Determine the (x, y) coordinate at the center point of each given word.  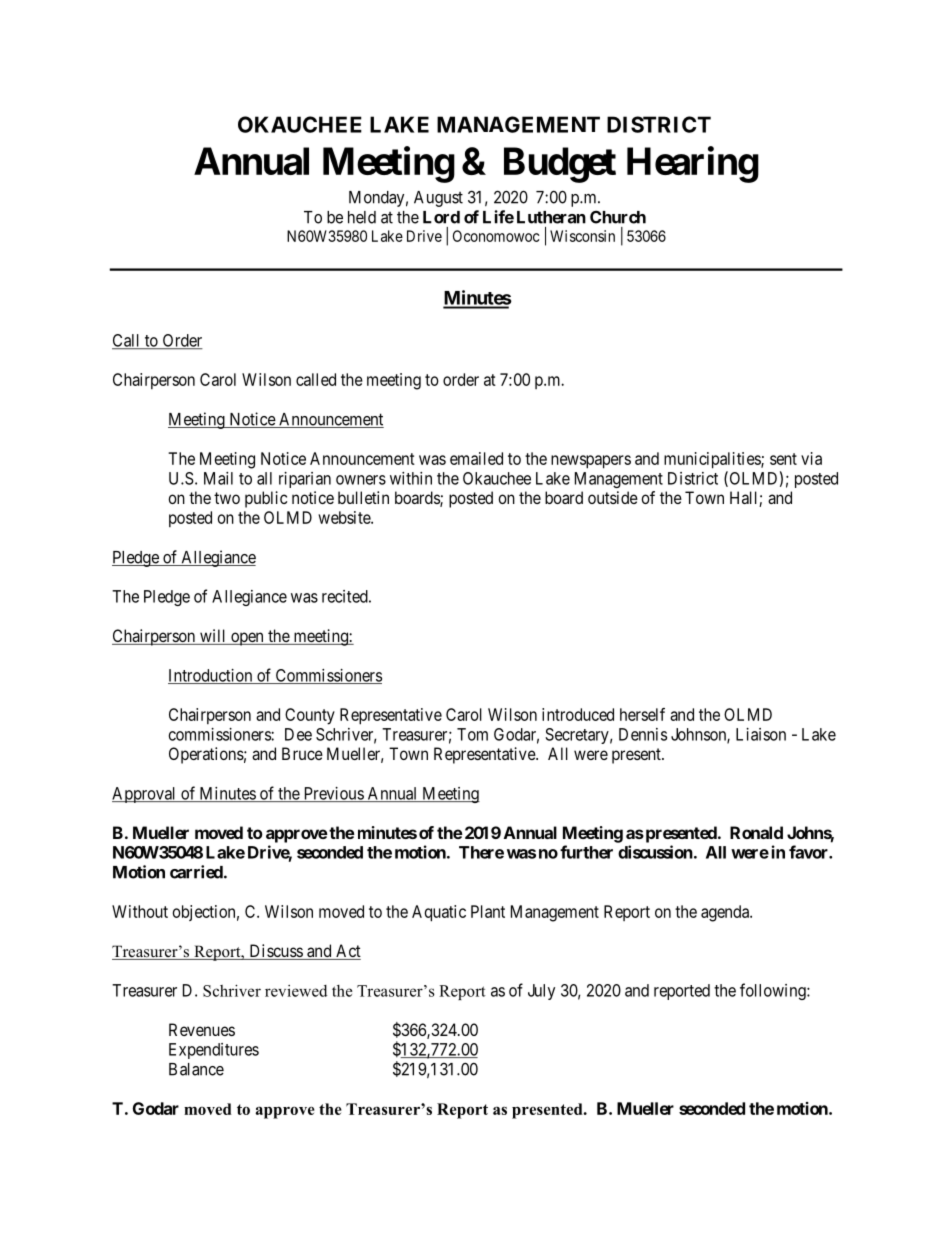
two (227, 498)
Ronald (756, 832)
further (586, 852)
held (362, 217)
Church (618, 217)
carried (196, 872)
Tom (472, 734)
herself (642, 714)
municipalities (713, 460)
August (438, 199)
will (213, 637)
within (411, 478)
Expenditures (214, 1051)
